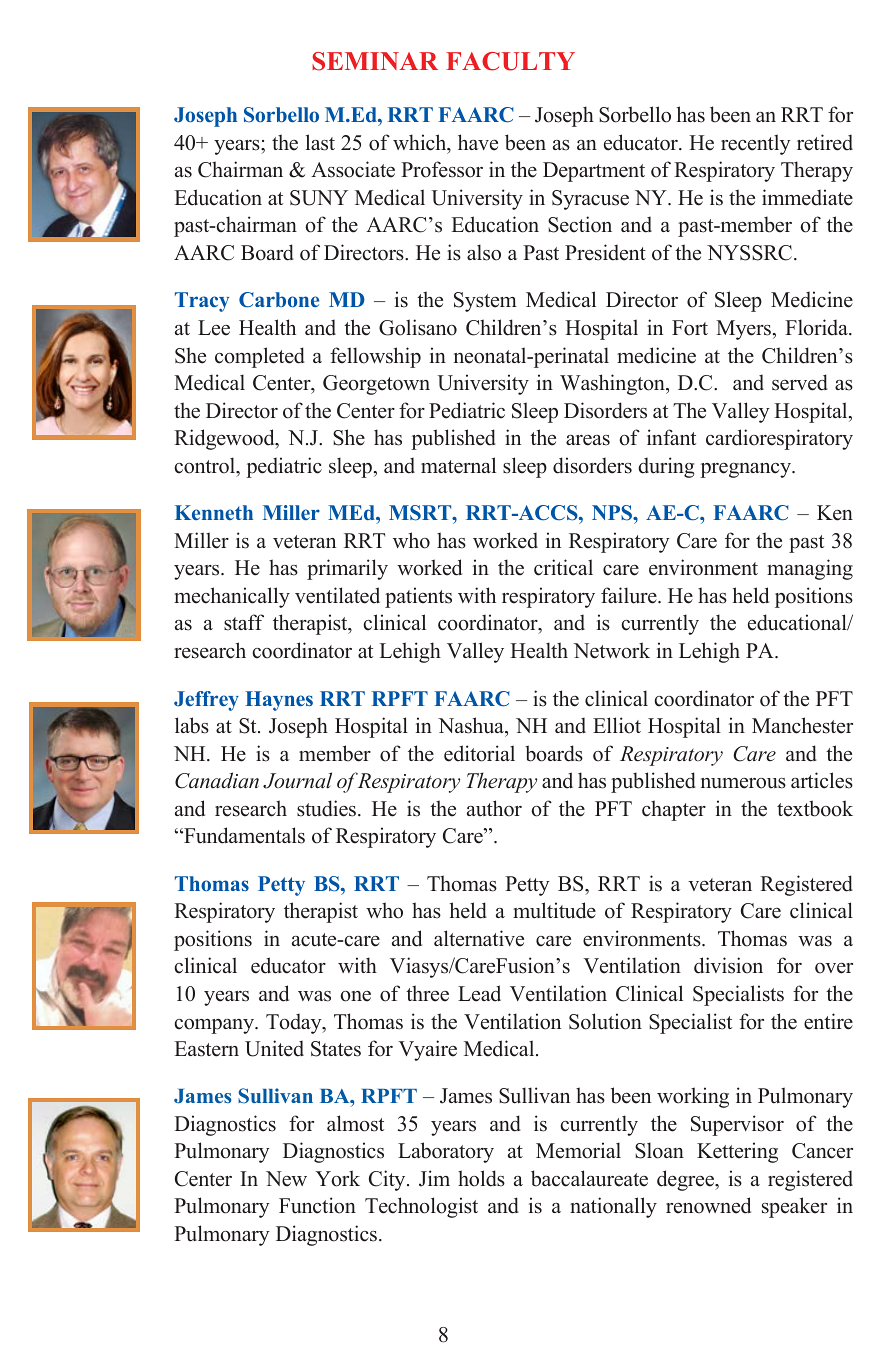 Image resolution: width=887 pixels, height=1372 pixels. Describe the element at coordinates (810, 569) in the screenshot. I see `managing` at that location.
